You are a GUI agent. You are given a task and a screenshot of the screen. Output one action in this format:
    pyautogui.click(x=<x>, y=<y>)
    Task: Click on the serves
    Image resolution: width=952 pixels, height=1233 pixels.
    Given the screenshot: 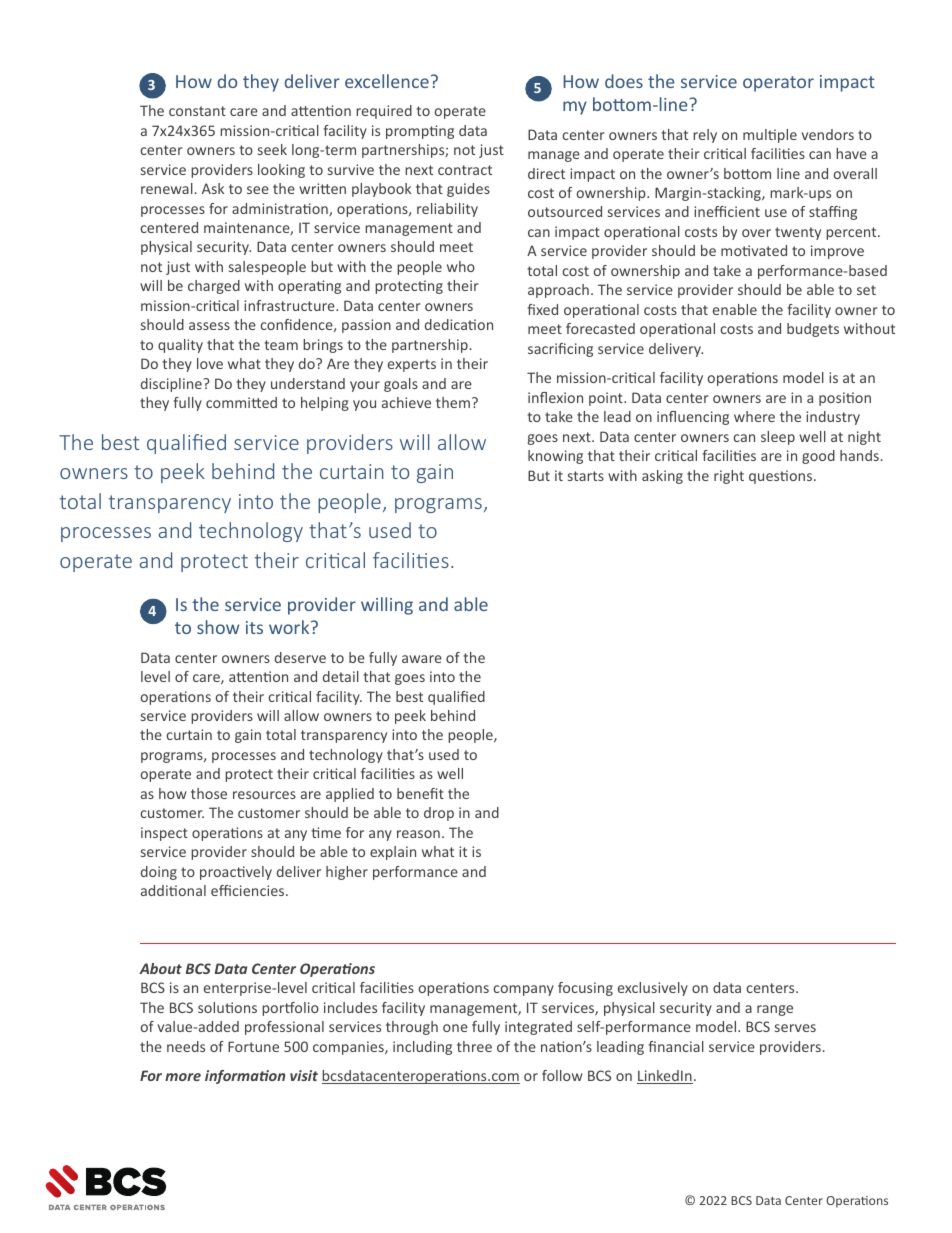 What is the action you would take?
    pyautogui.click(x=795, y=1028)
